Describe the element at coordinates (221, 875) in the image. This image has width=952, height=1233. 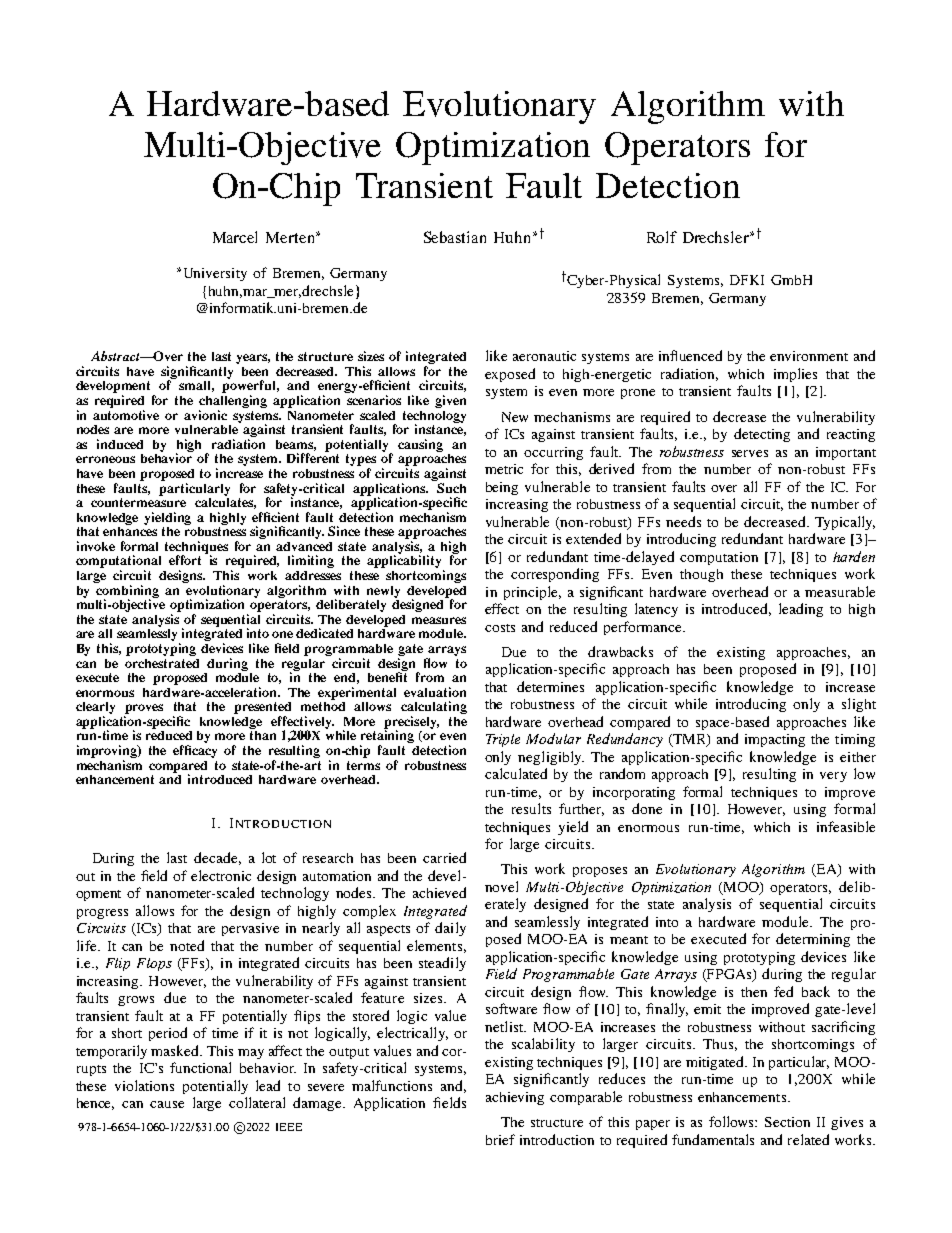
I see `electronic` at that location.
